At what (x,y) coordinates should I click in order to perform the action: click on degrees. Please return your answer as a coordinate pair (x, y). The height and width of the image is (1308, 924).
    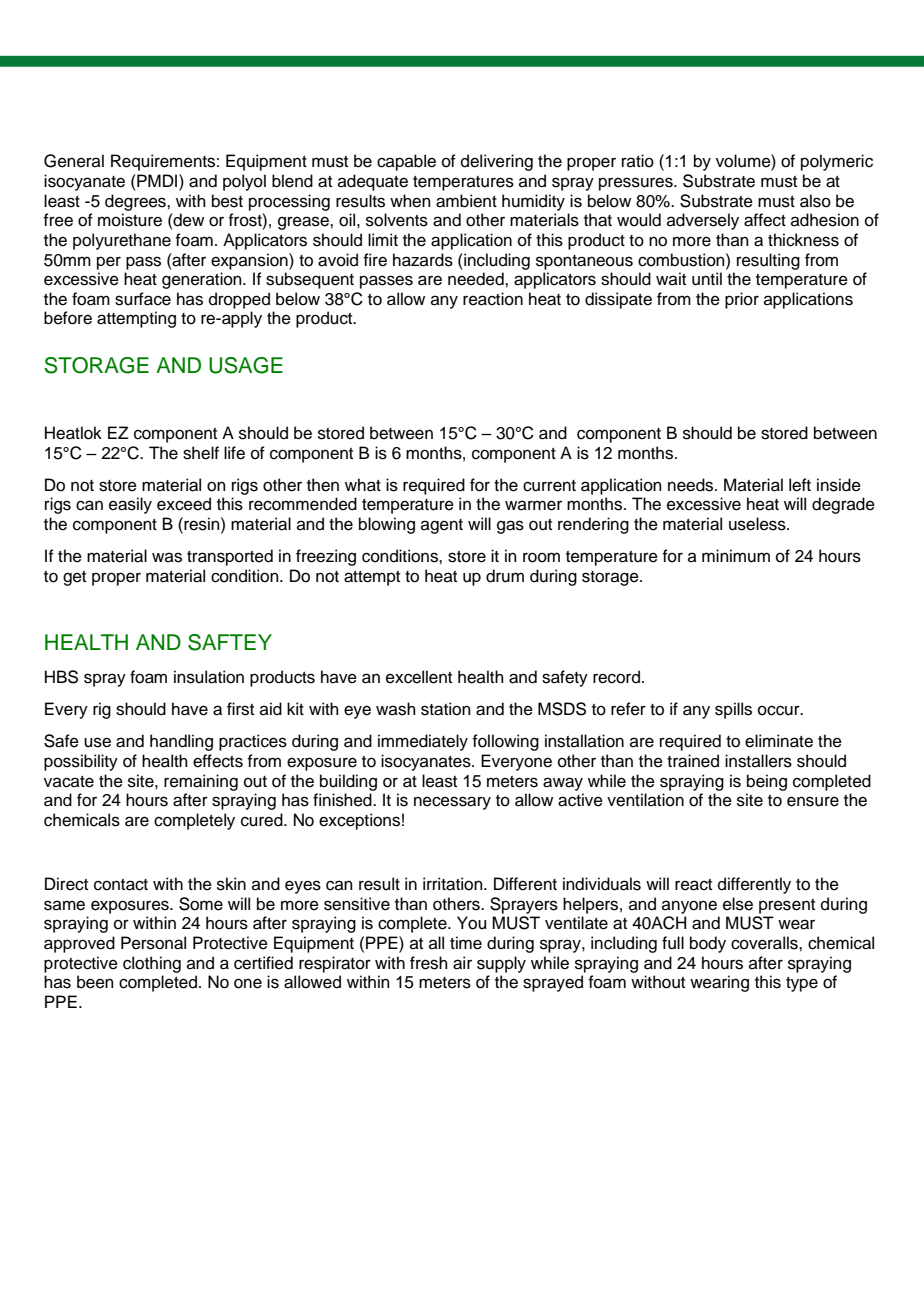
    Looking at the image, I should click on (136, 202).
